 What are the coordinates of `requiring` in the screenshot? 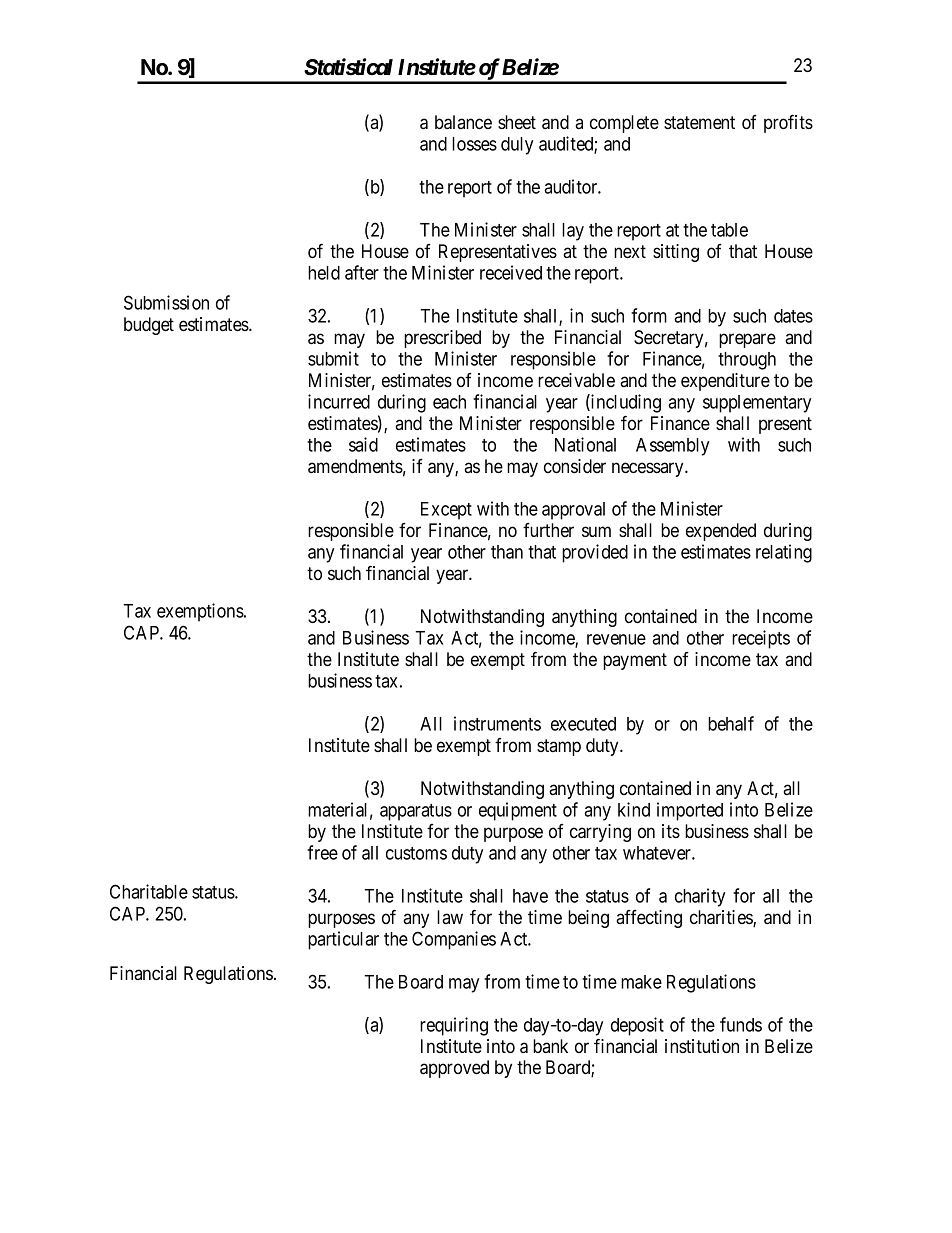 It's located at (454, 1026).
